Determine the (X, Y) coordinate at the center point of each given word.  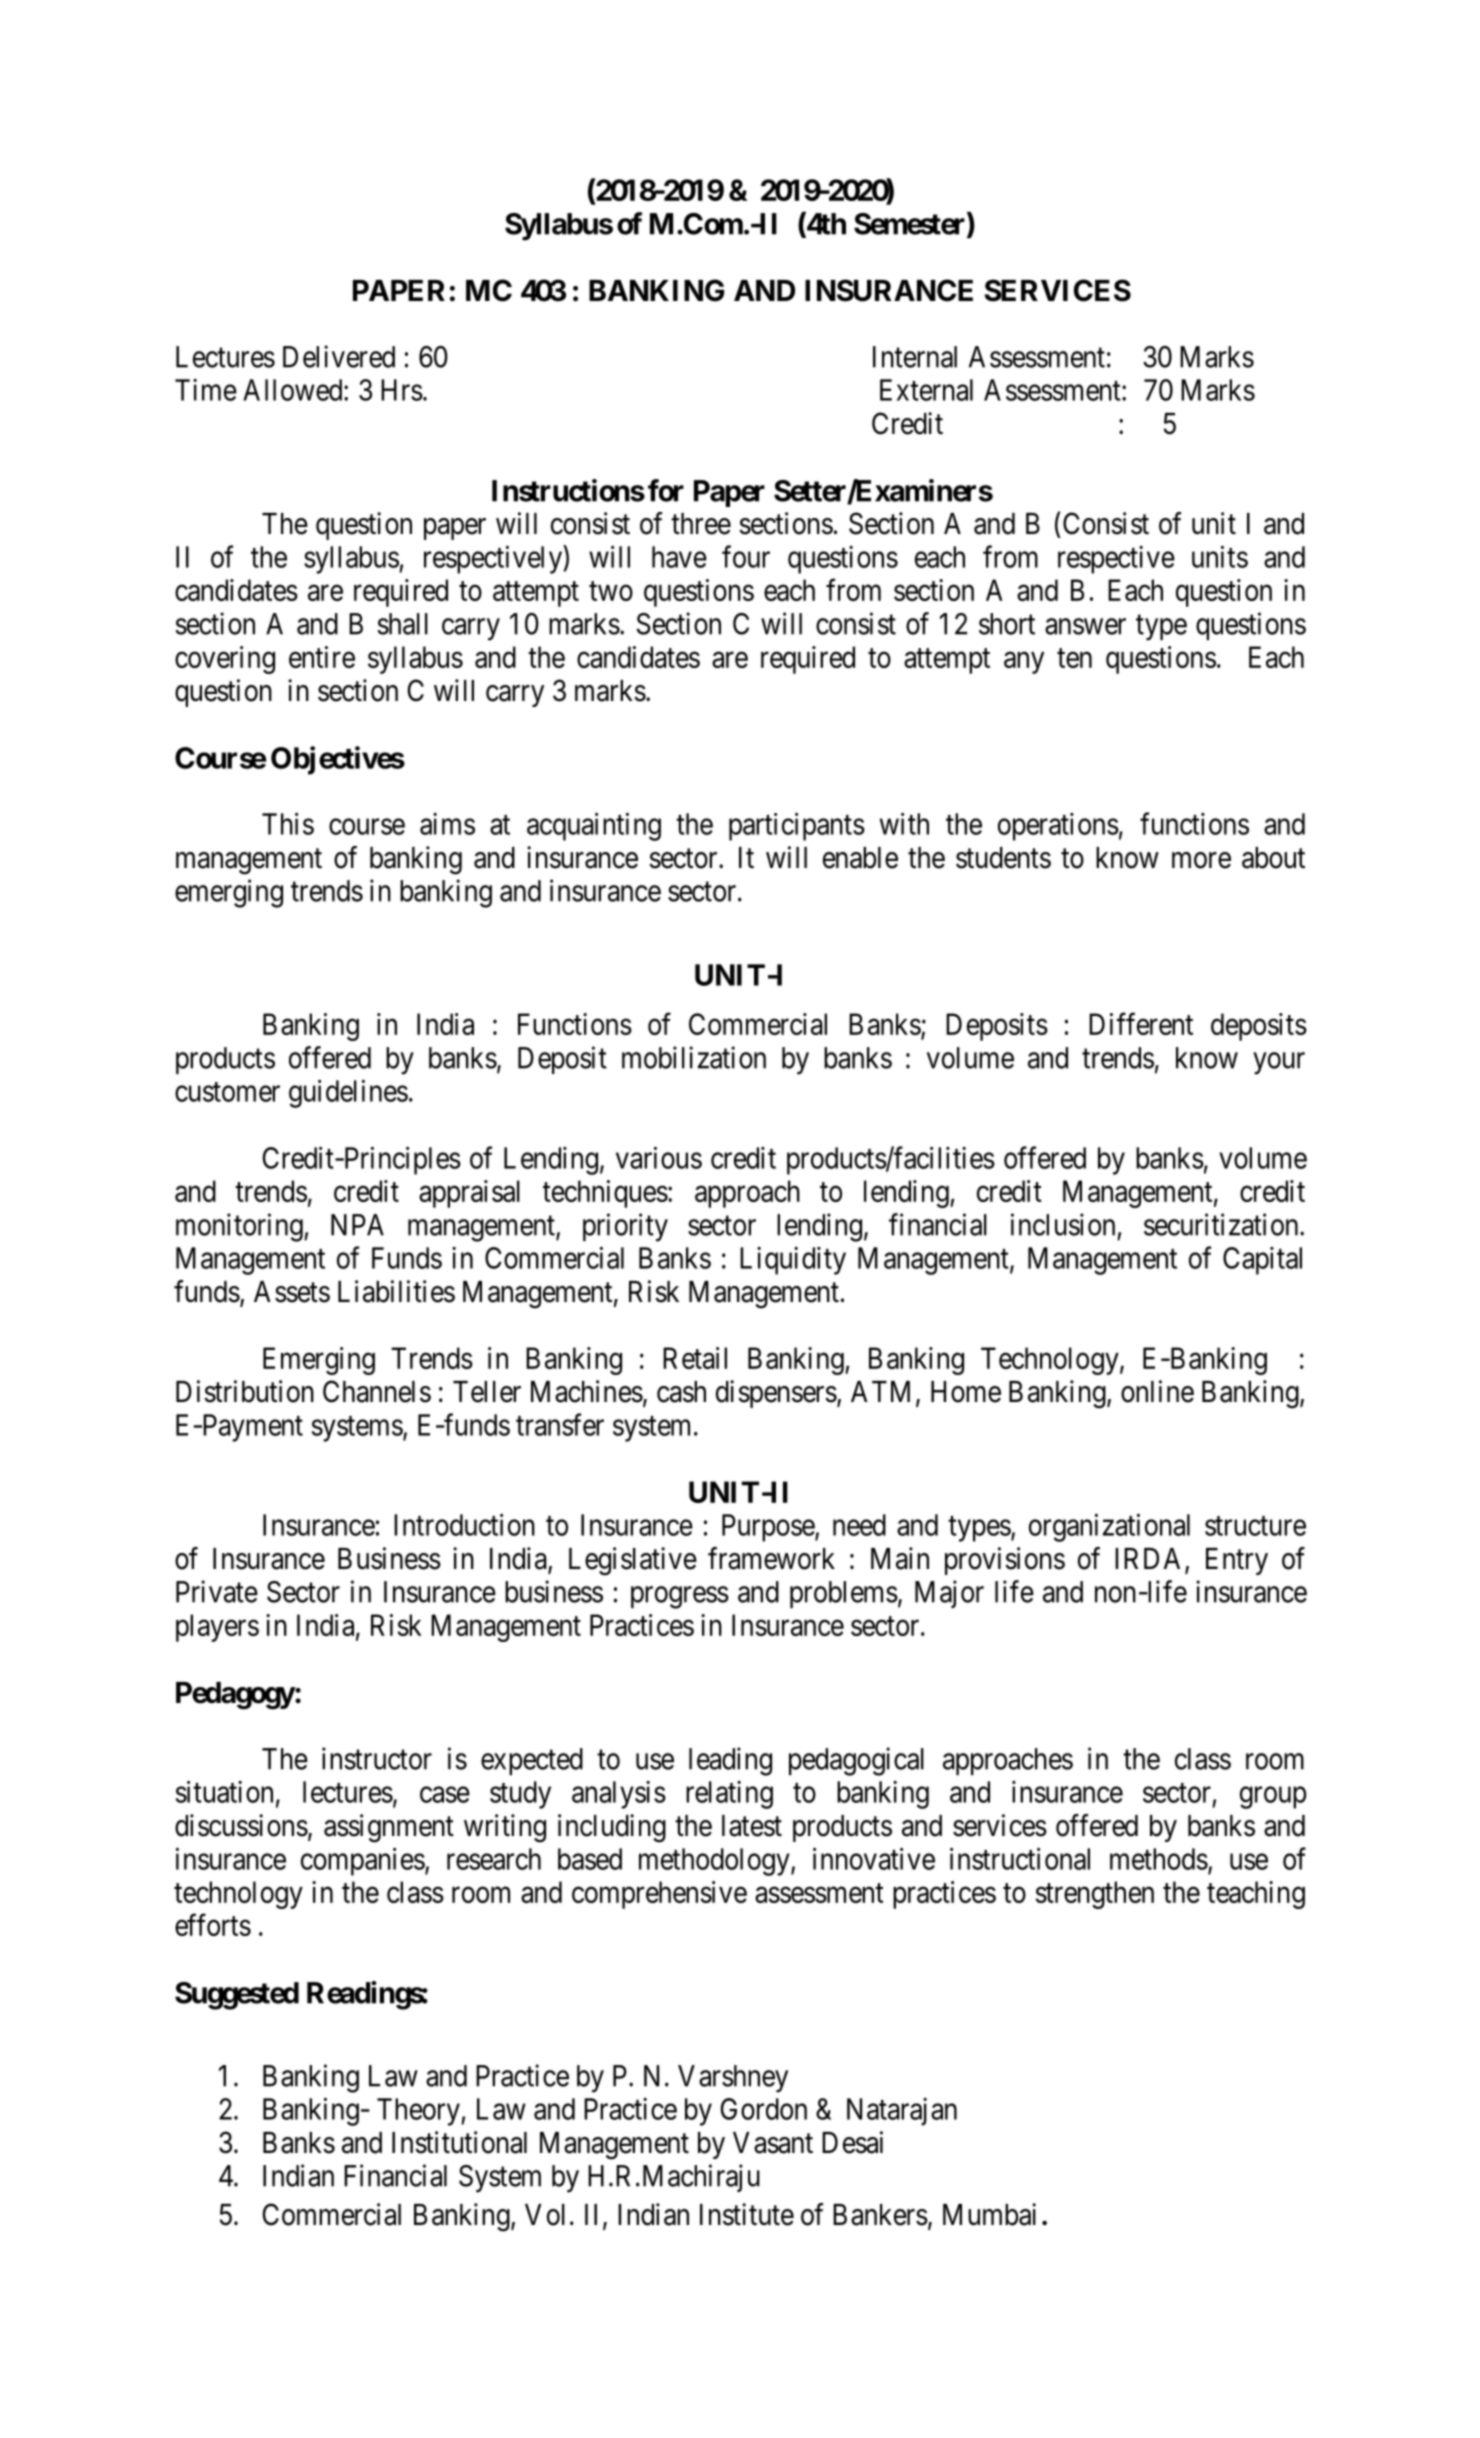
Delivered (339, 356)
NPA (357, 1225)
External (926, 390)
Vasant (773, 2143)
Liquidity (793, 1261)
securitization (1222, 1224)
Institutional (459, 2142)
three (701, 524)
